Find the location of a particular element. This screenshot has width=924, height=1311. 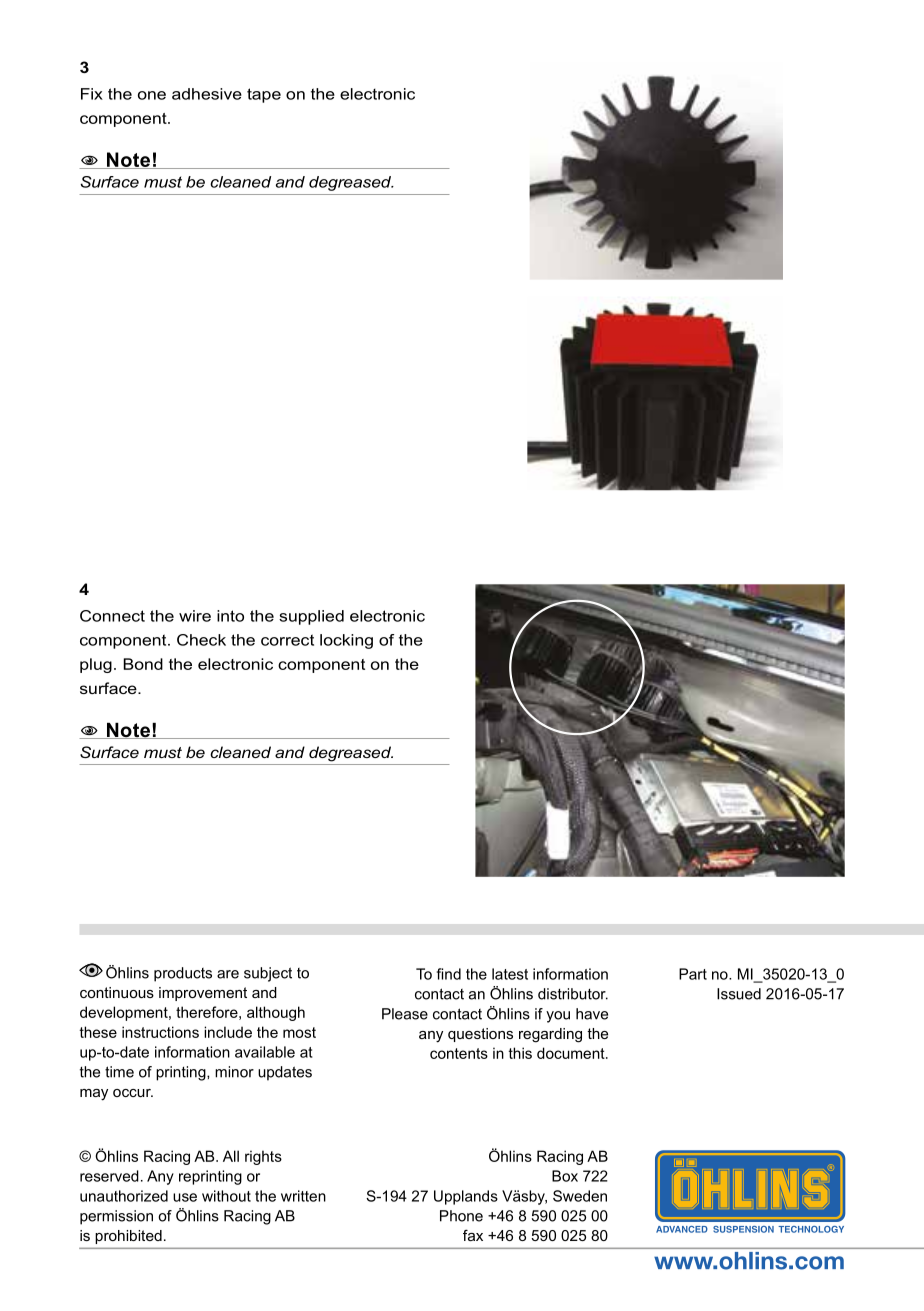

products is located at coordinates (183, 974).
